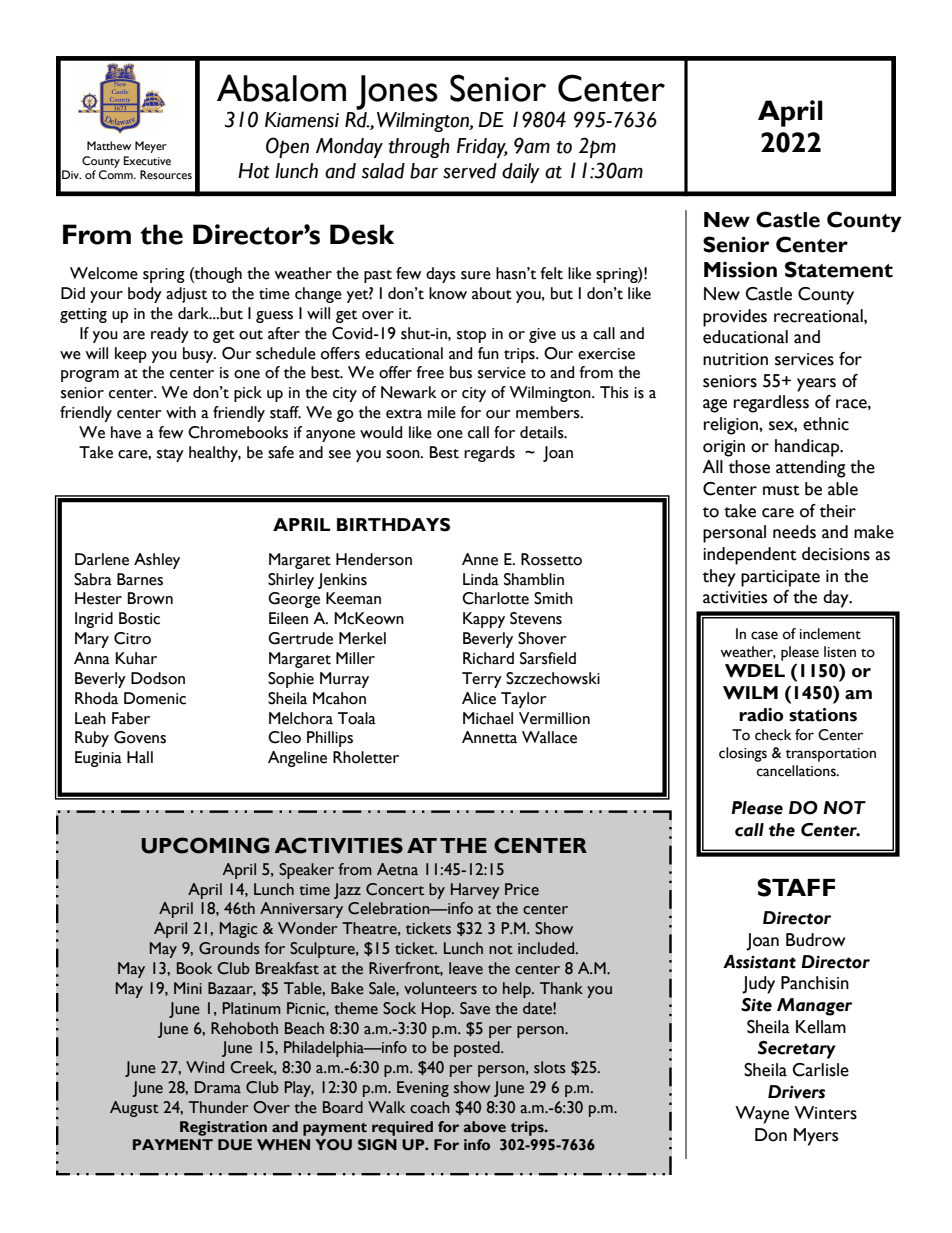  What do you see at coordinates (489, 454) in the screenshot?
I see `regards` at bounding box center [489, 454].
